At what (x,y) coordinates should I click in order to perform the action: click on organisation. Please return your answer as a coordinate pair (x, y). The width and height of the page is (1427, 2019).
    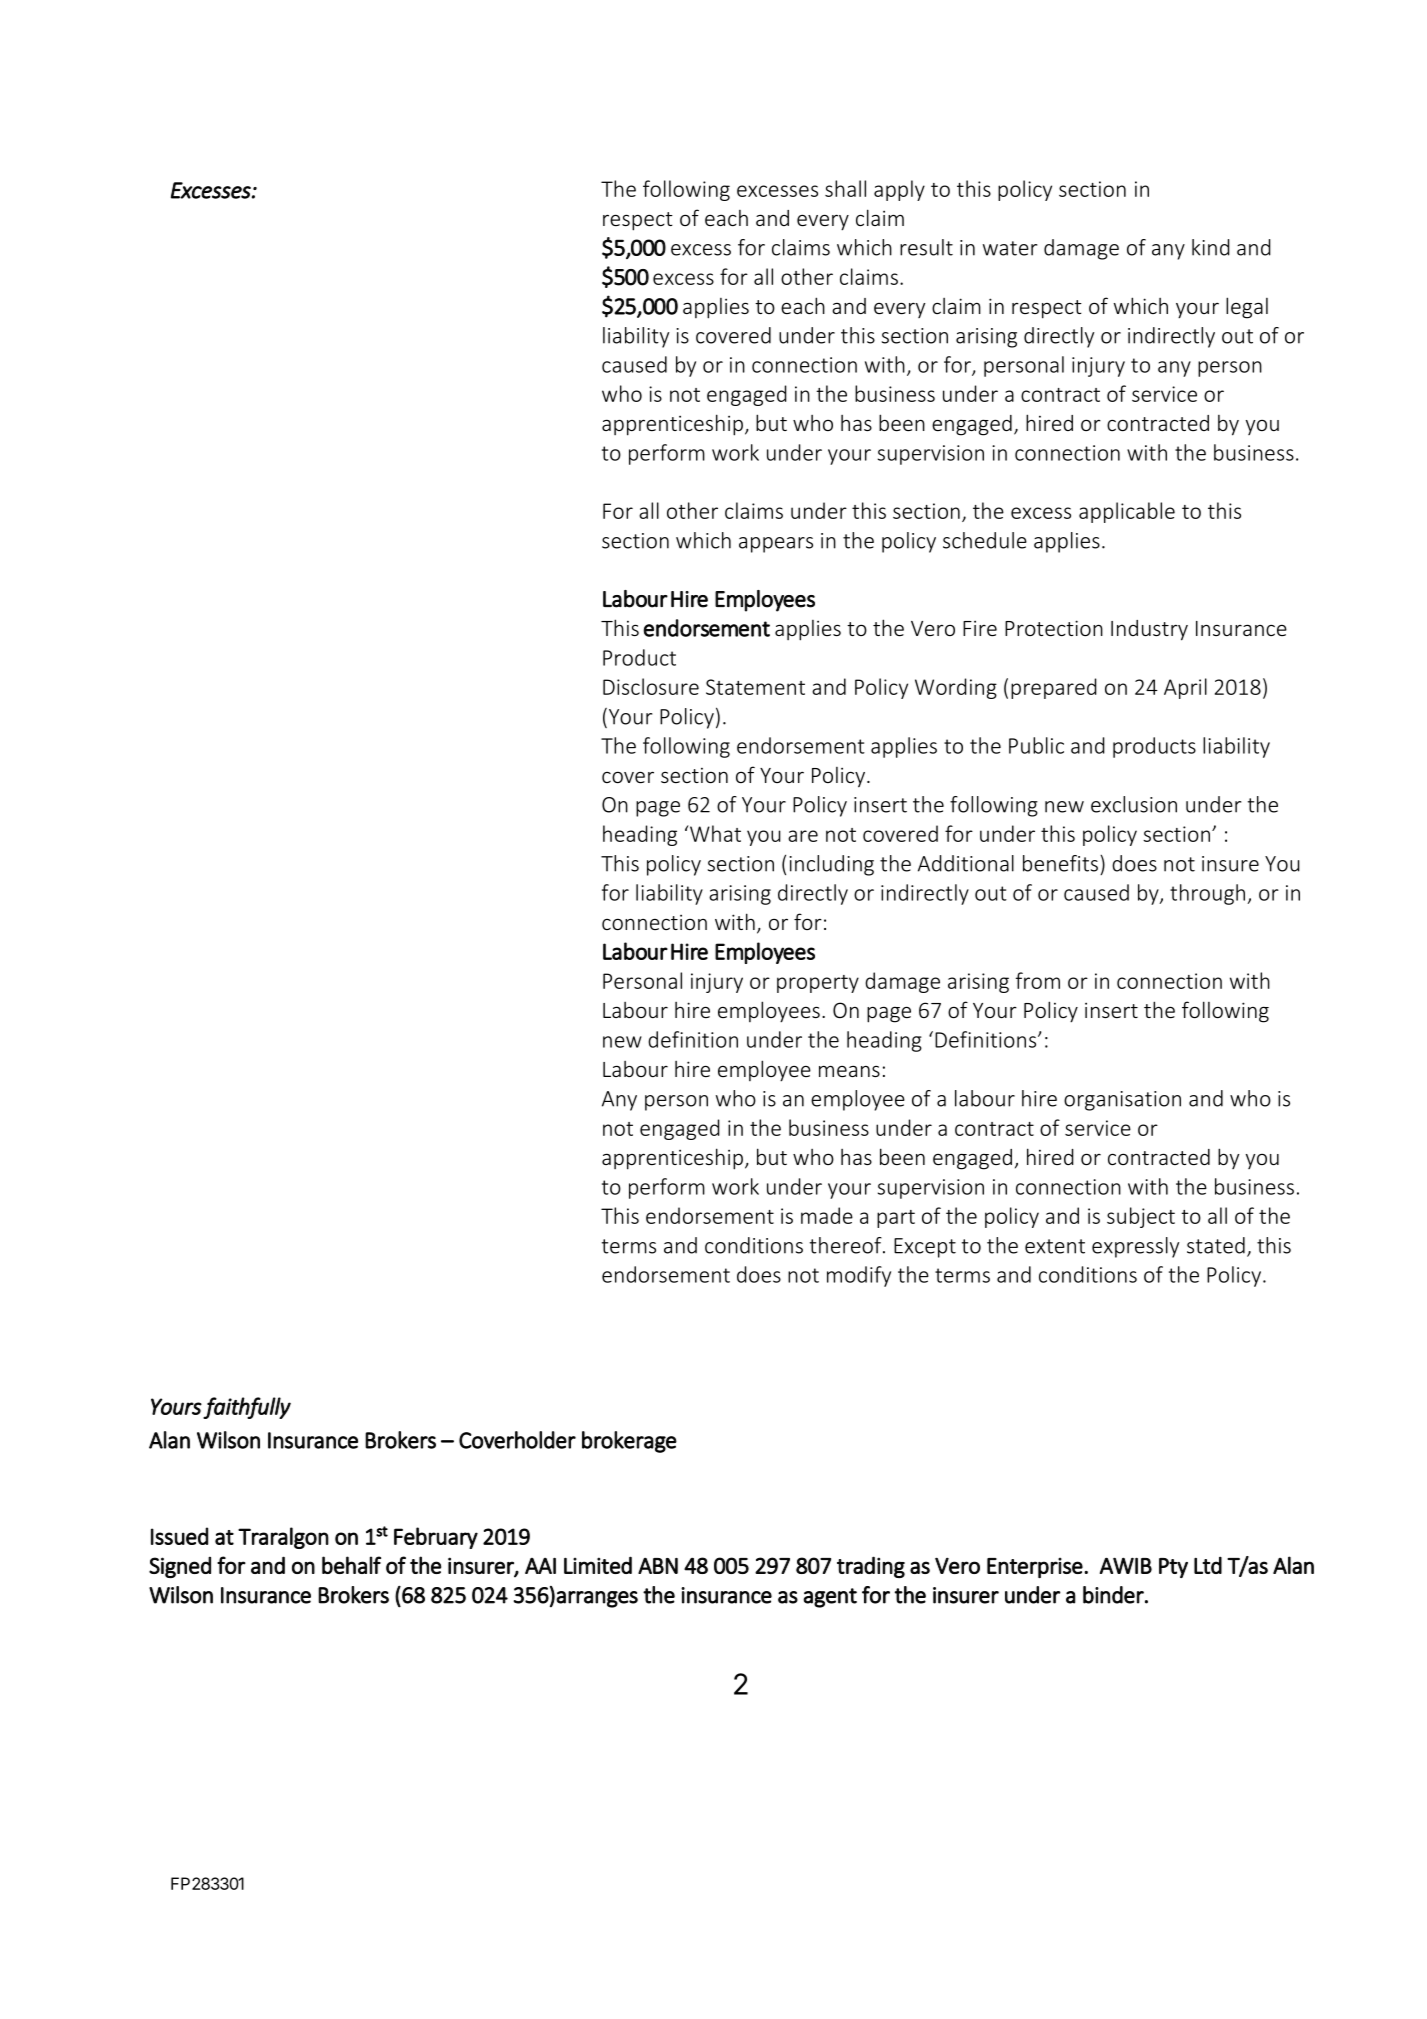
    Looking at the image, I should click on (1122, 1101).
